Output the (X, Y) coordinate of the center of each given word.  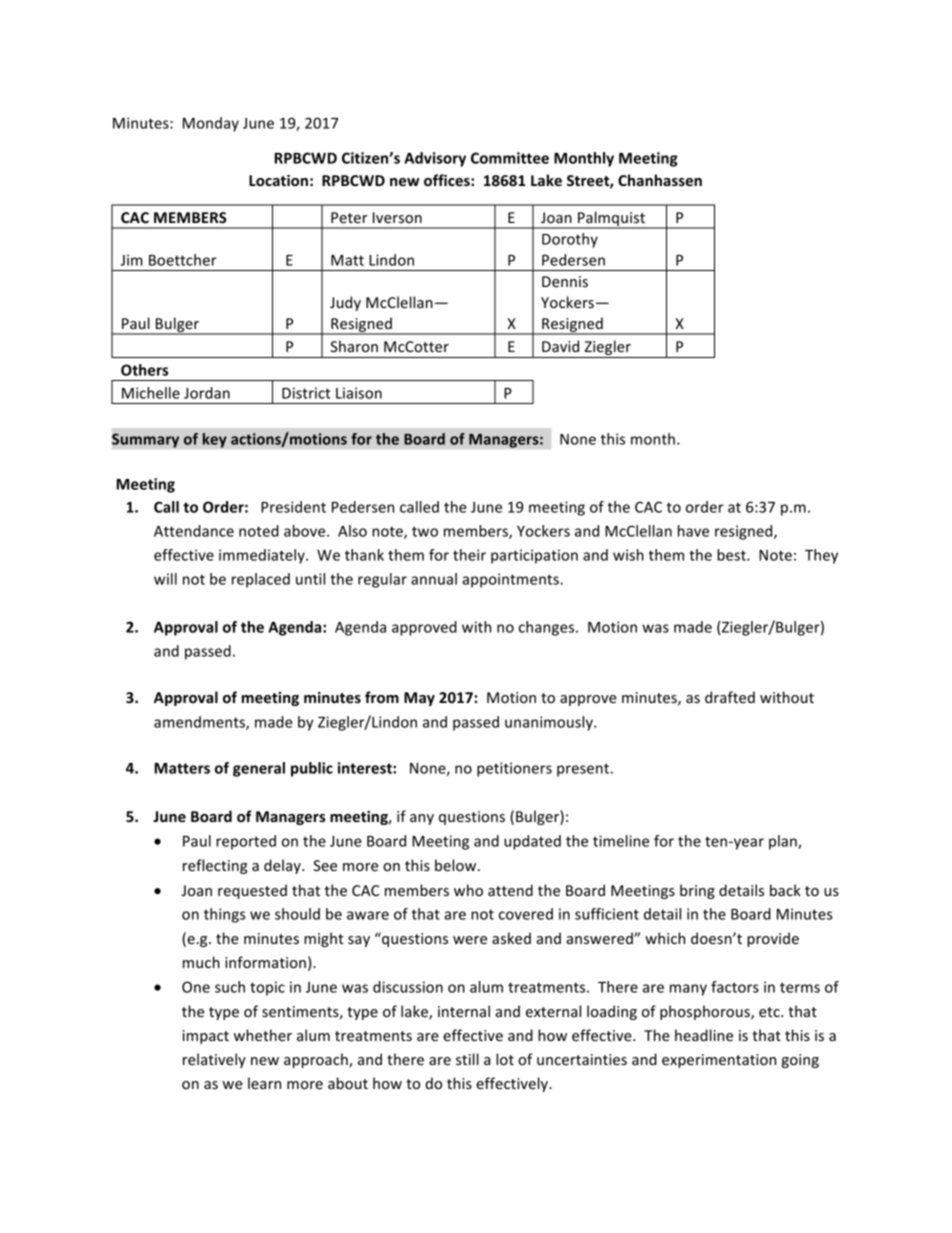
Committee (510, 158)
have (693, 531)
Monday (211, 124)
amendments (200, 723)
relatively (214, 1060)
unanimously (550, 723)
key (214, 440)
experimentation (719, 1061)
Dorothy (570, 240)
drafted (730, 697)
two (425, 531)
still (467, 1059)
